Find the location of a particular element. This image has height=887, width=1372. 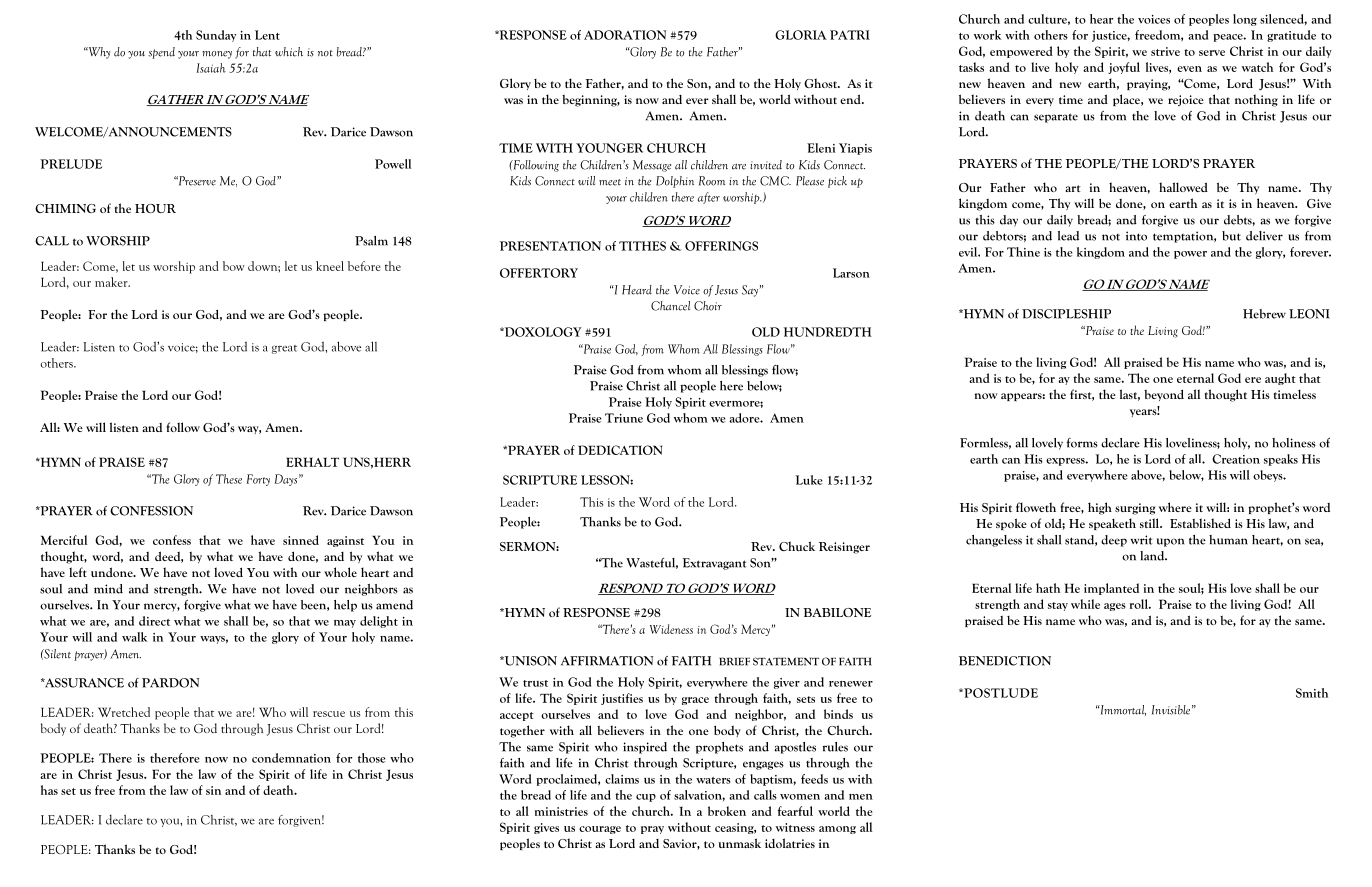

has is located at coordinates (49, 790).
